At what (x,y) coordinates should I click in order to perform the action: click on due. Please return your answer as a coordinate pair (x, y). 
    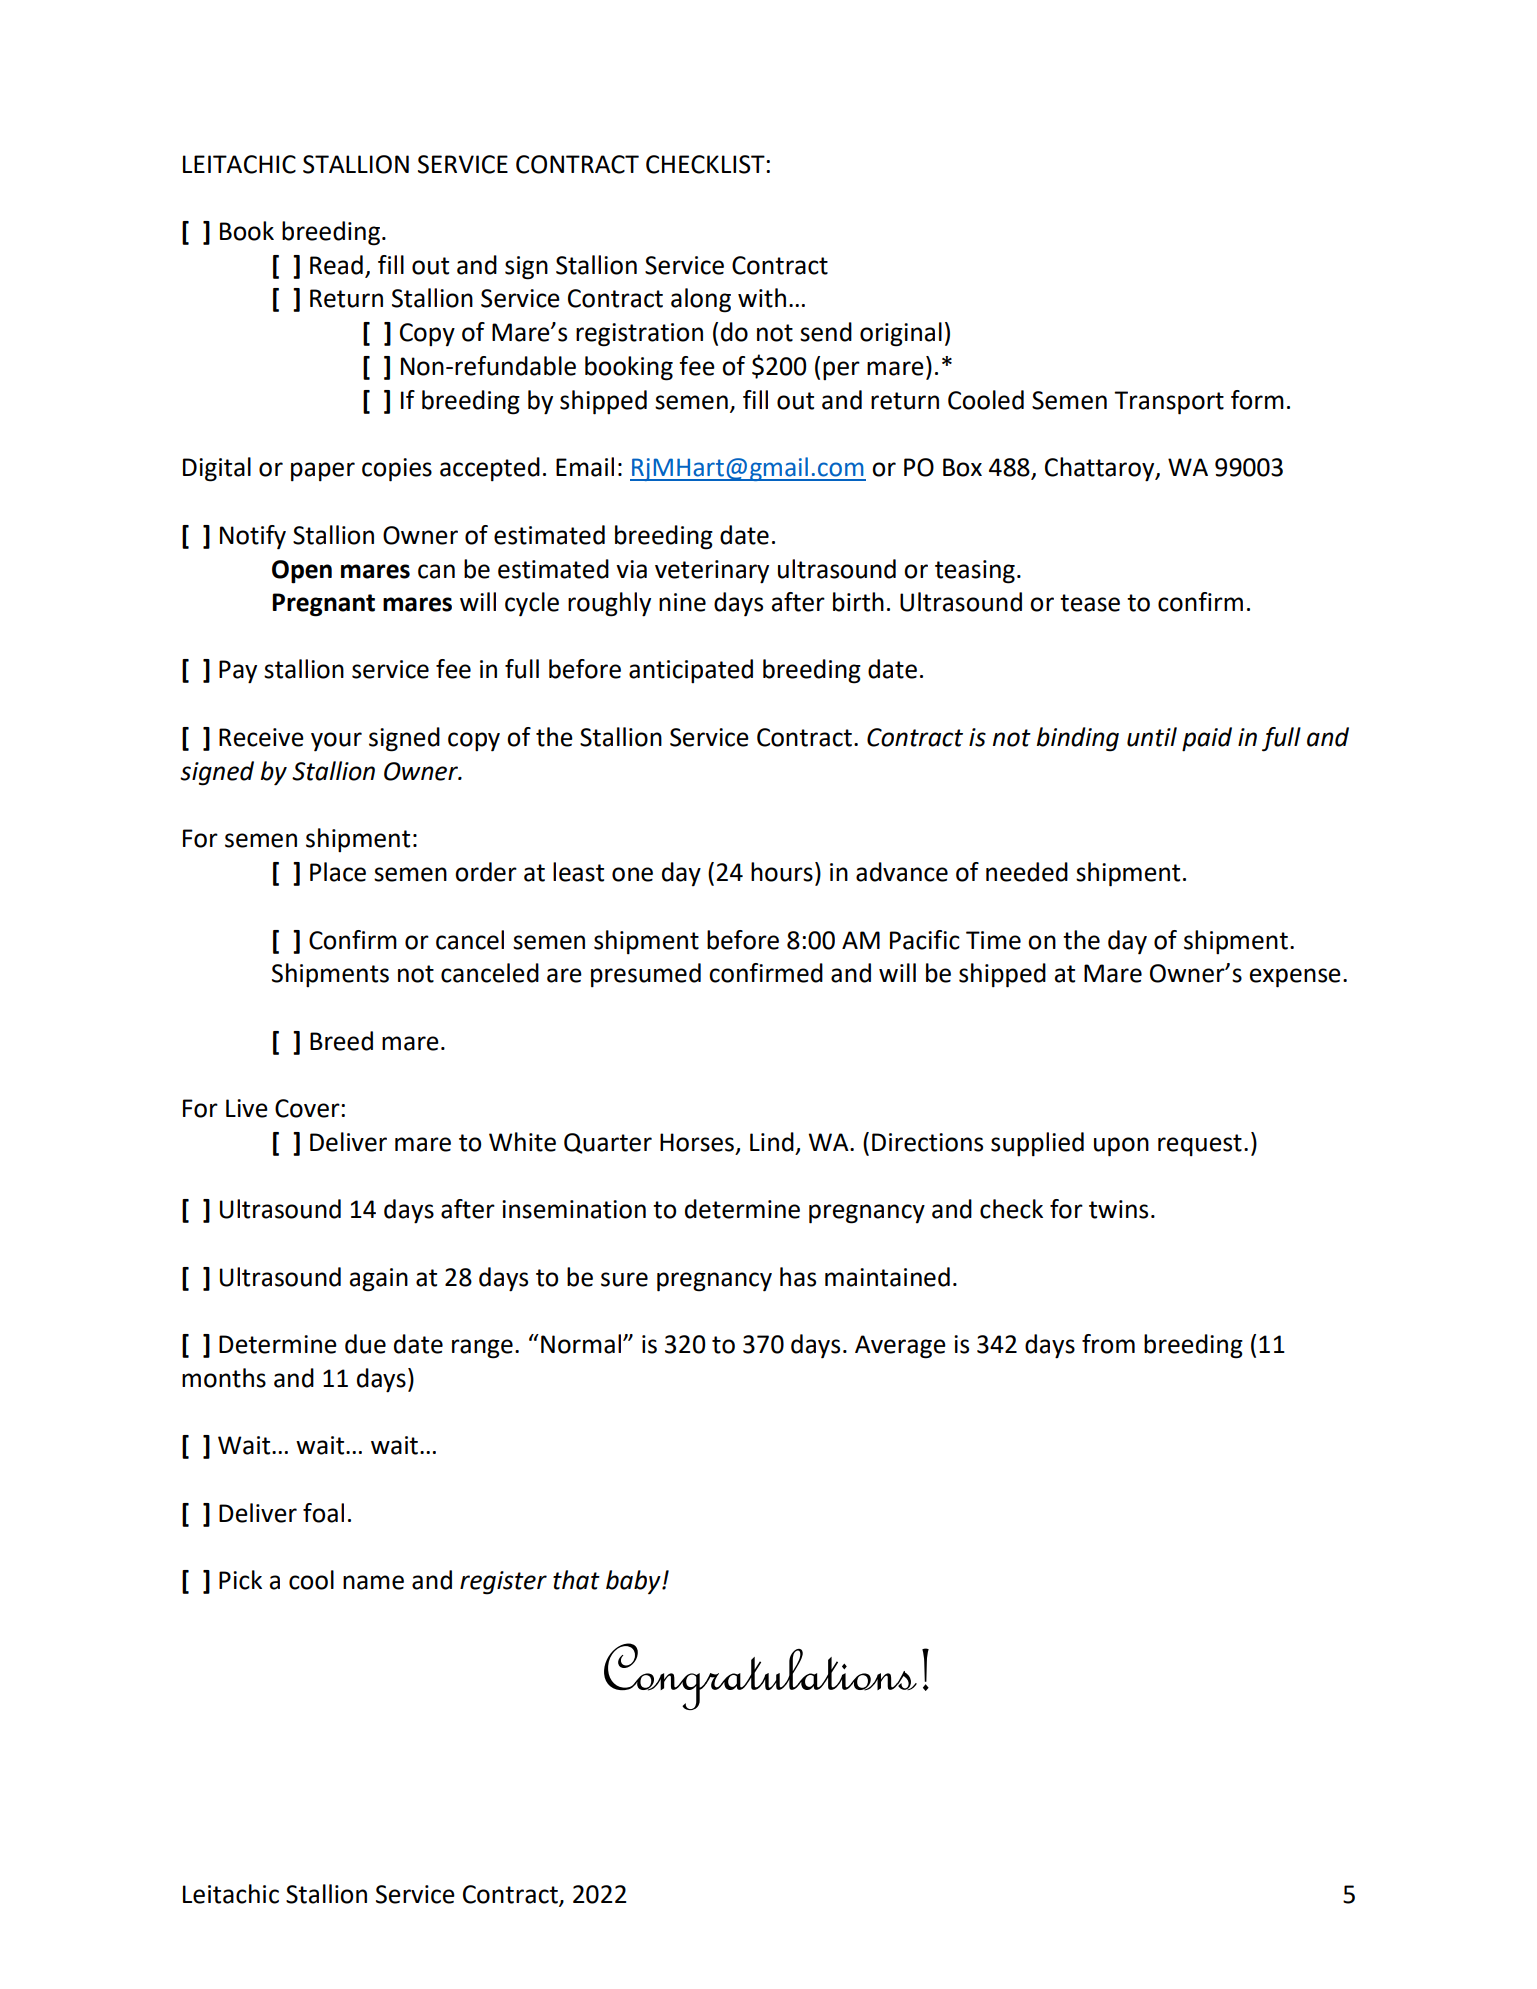
    Looking at the image, I should click on (365, 1344).
